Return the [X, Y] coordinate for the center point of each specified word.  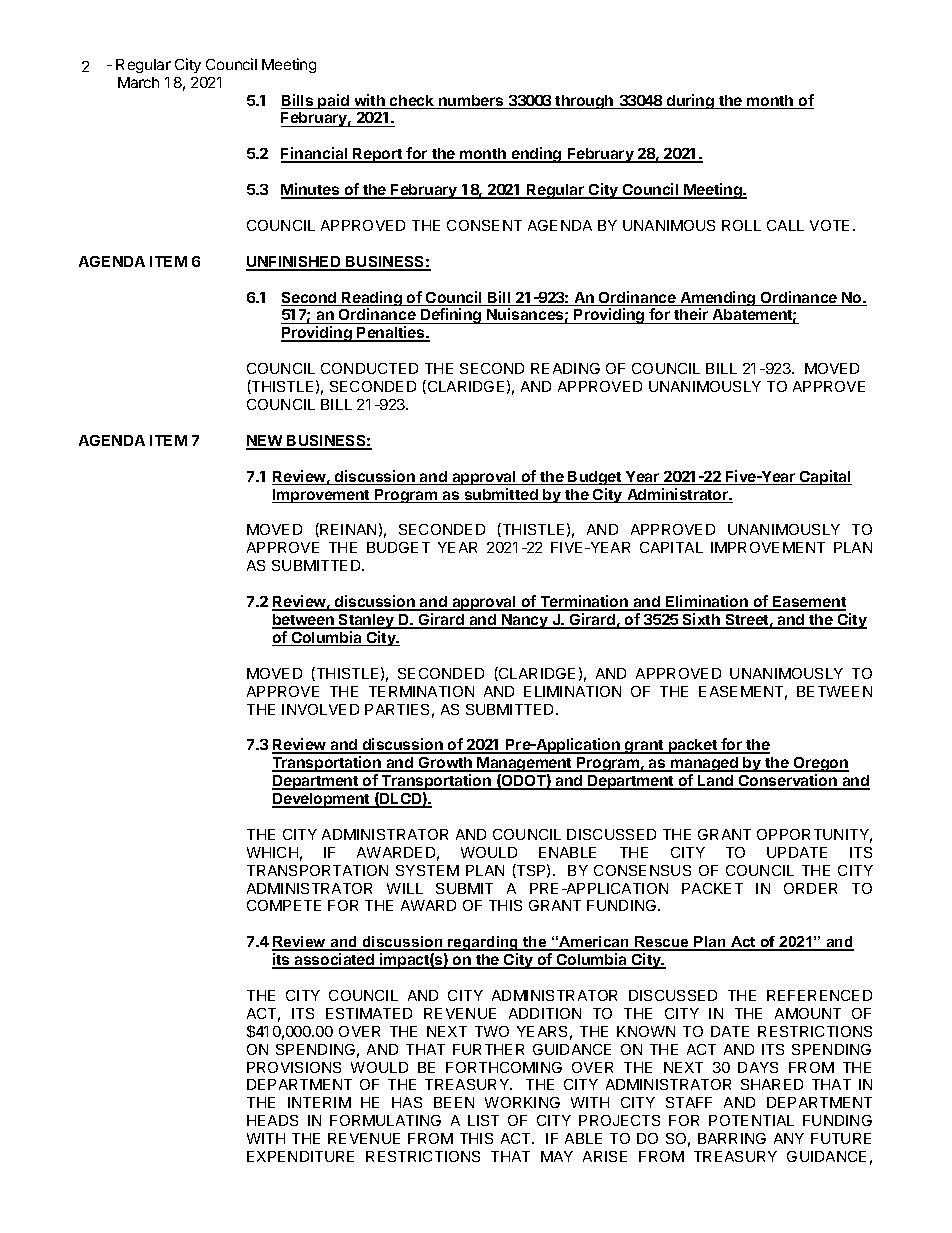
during [690, 101]
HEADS [272, 1120]
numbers [471, 102]
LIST [483, 1120]
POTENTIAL [751, 1120]
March [138, 82]
